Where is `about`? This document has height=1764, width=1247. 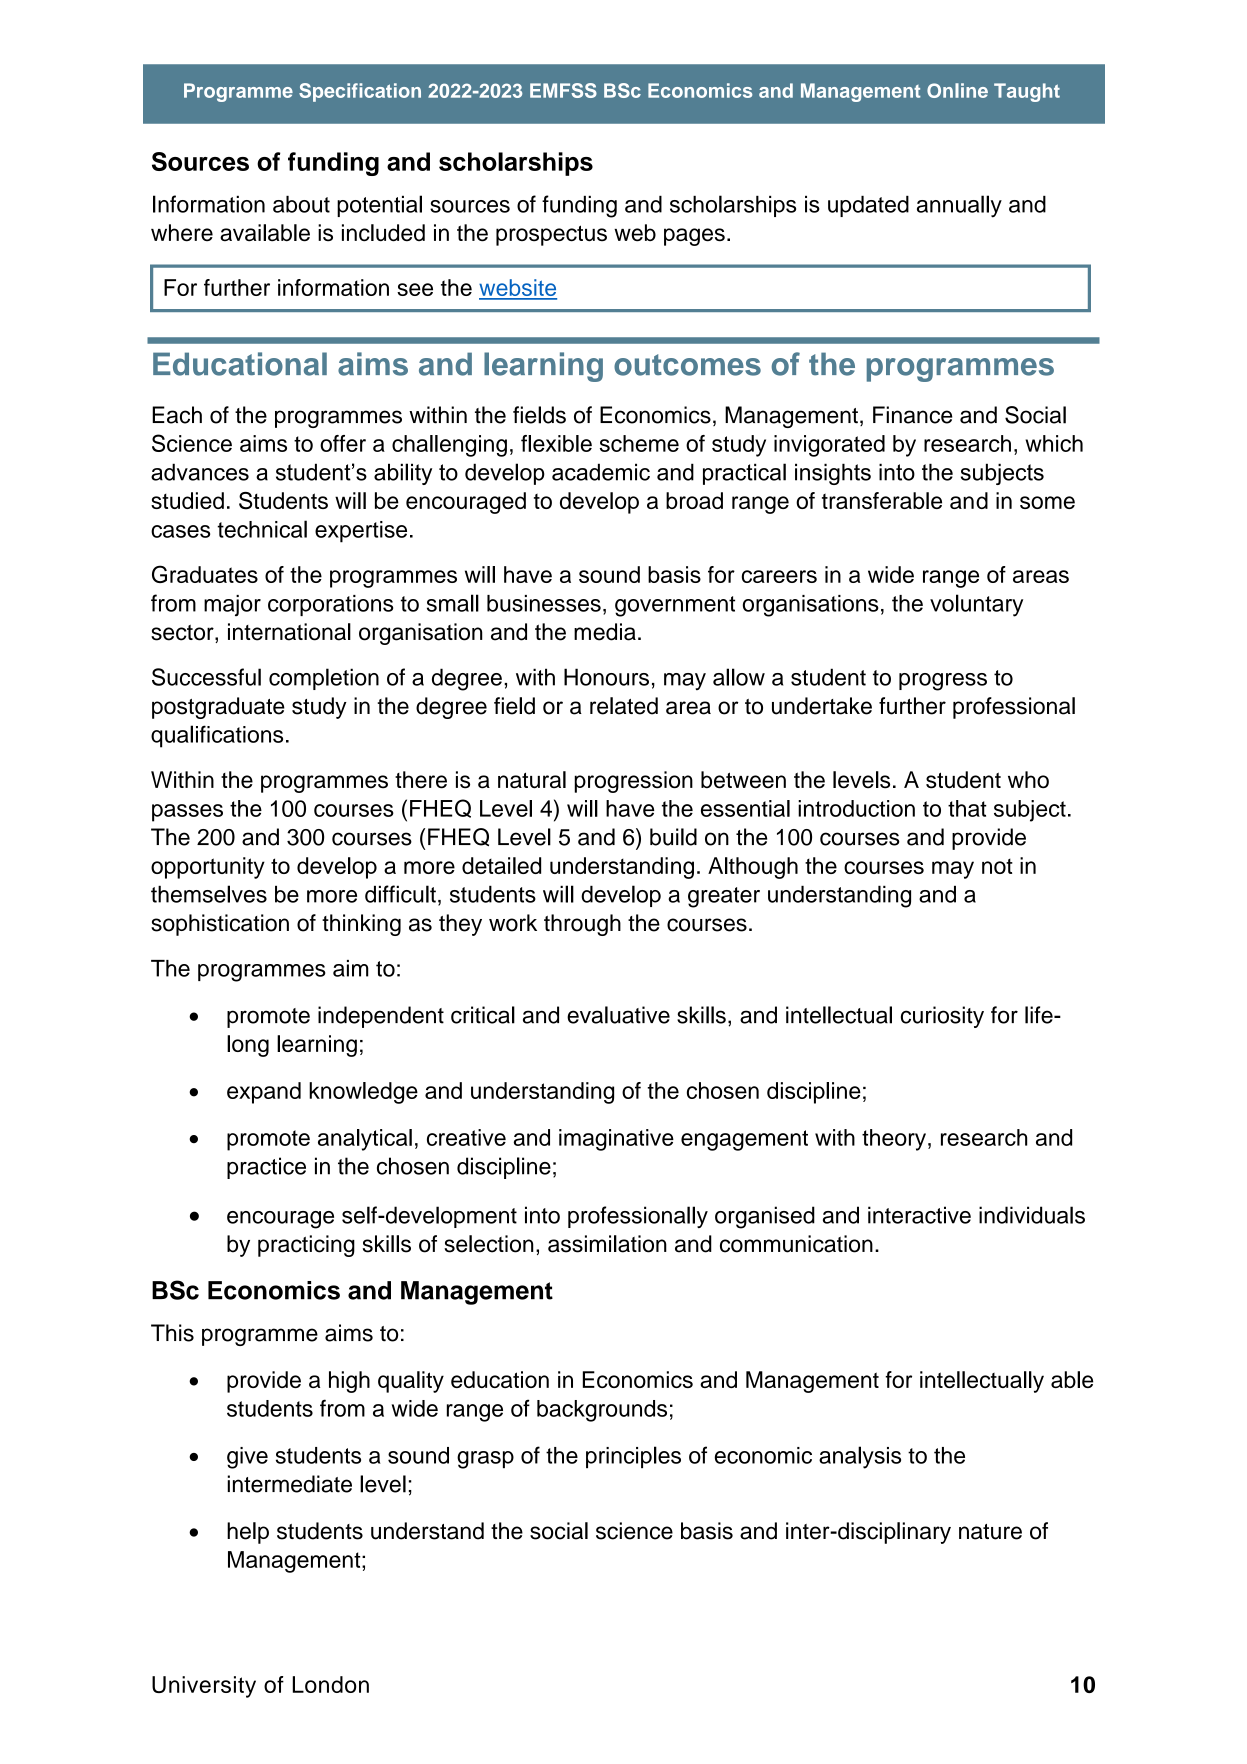
about is located at coordinates (301, 204).
